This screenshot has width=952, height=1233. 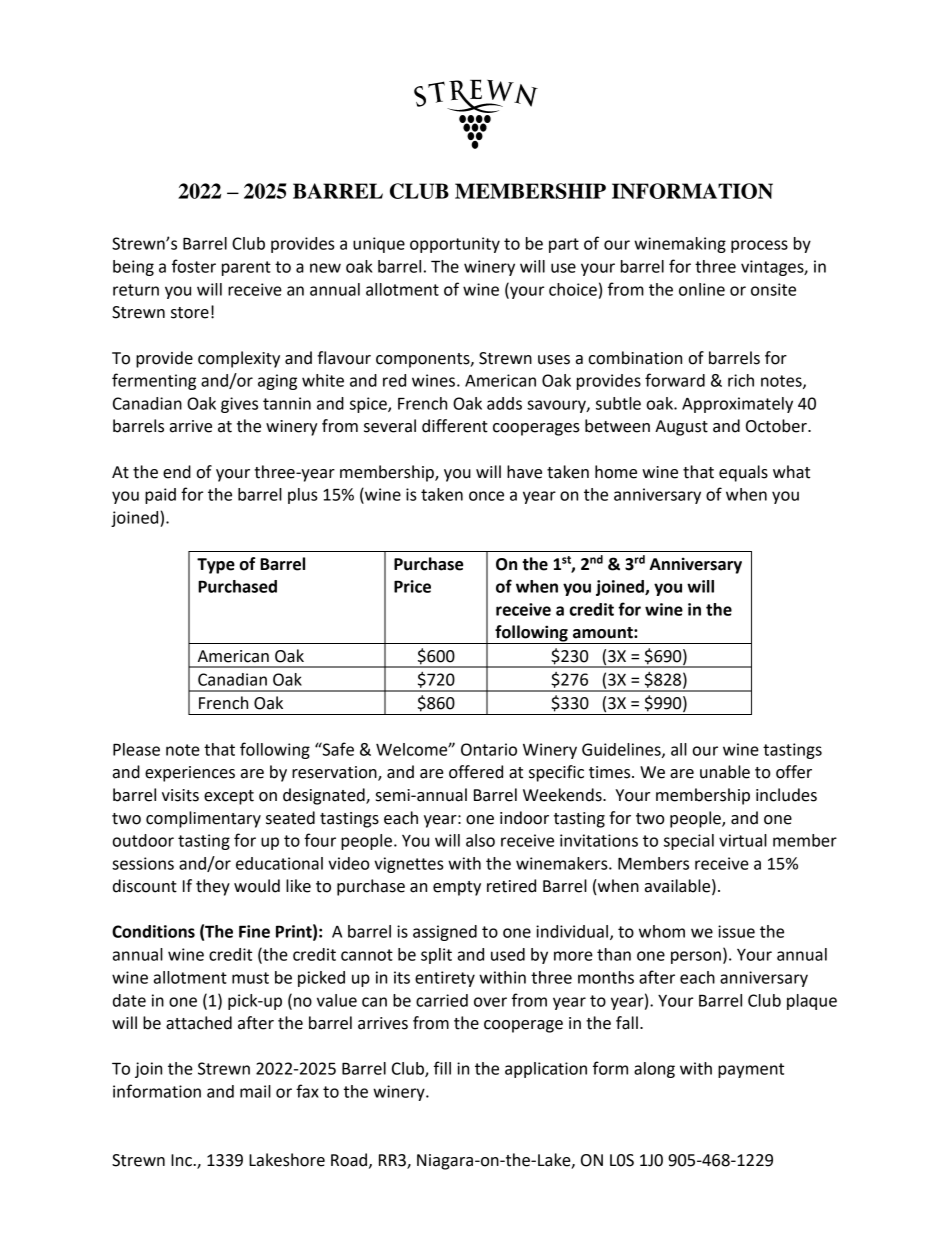 What do you see at coordinates (203, 819) in the screenshot?
I see `complimentary` at bounding box center [203, 819].
